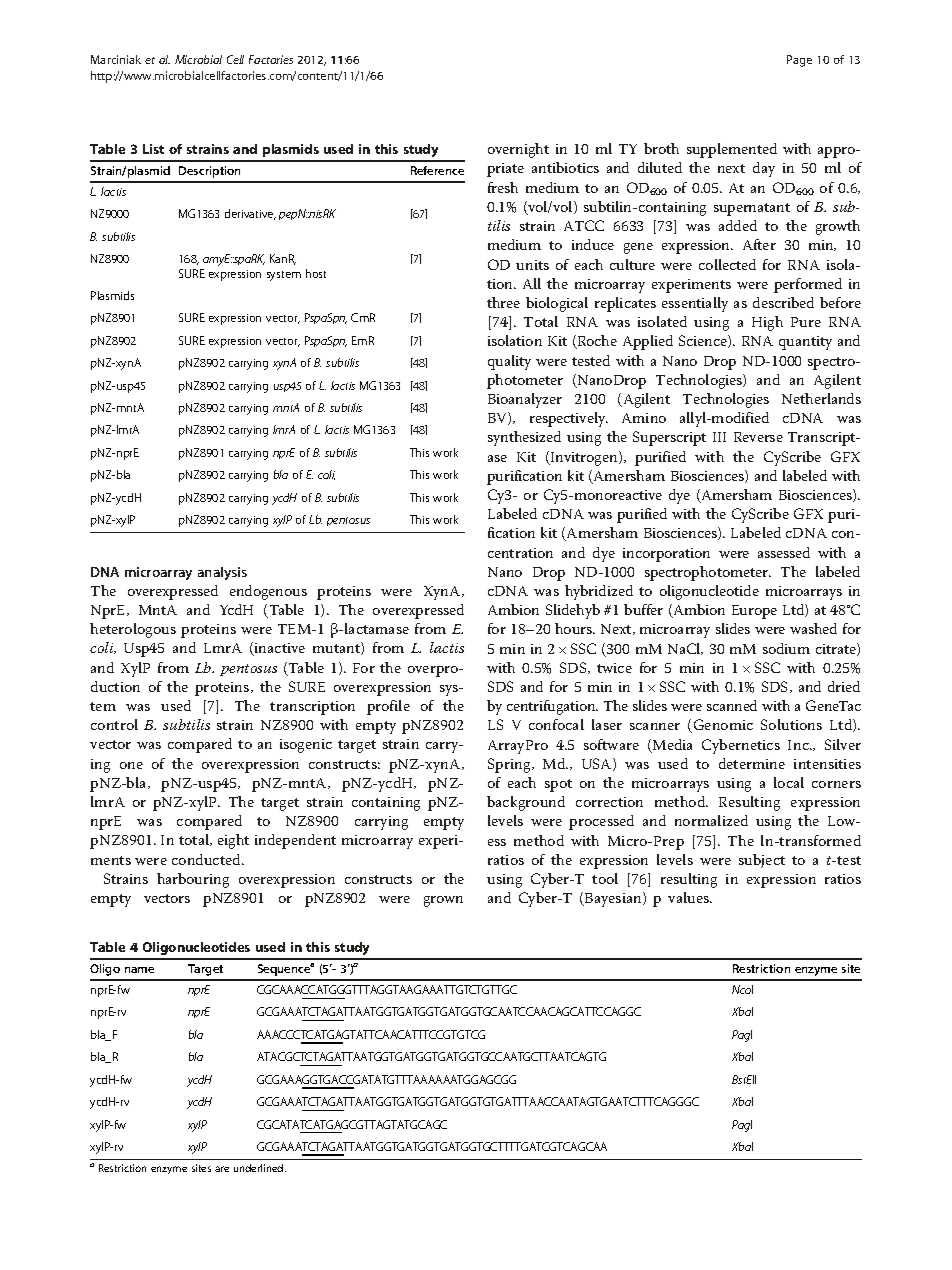  What do you see at coordinates (510, 765) in the document?
I see `Spring` at bounding box center [510, 765].
